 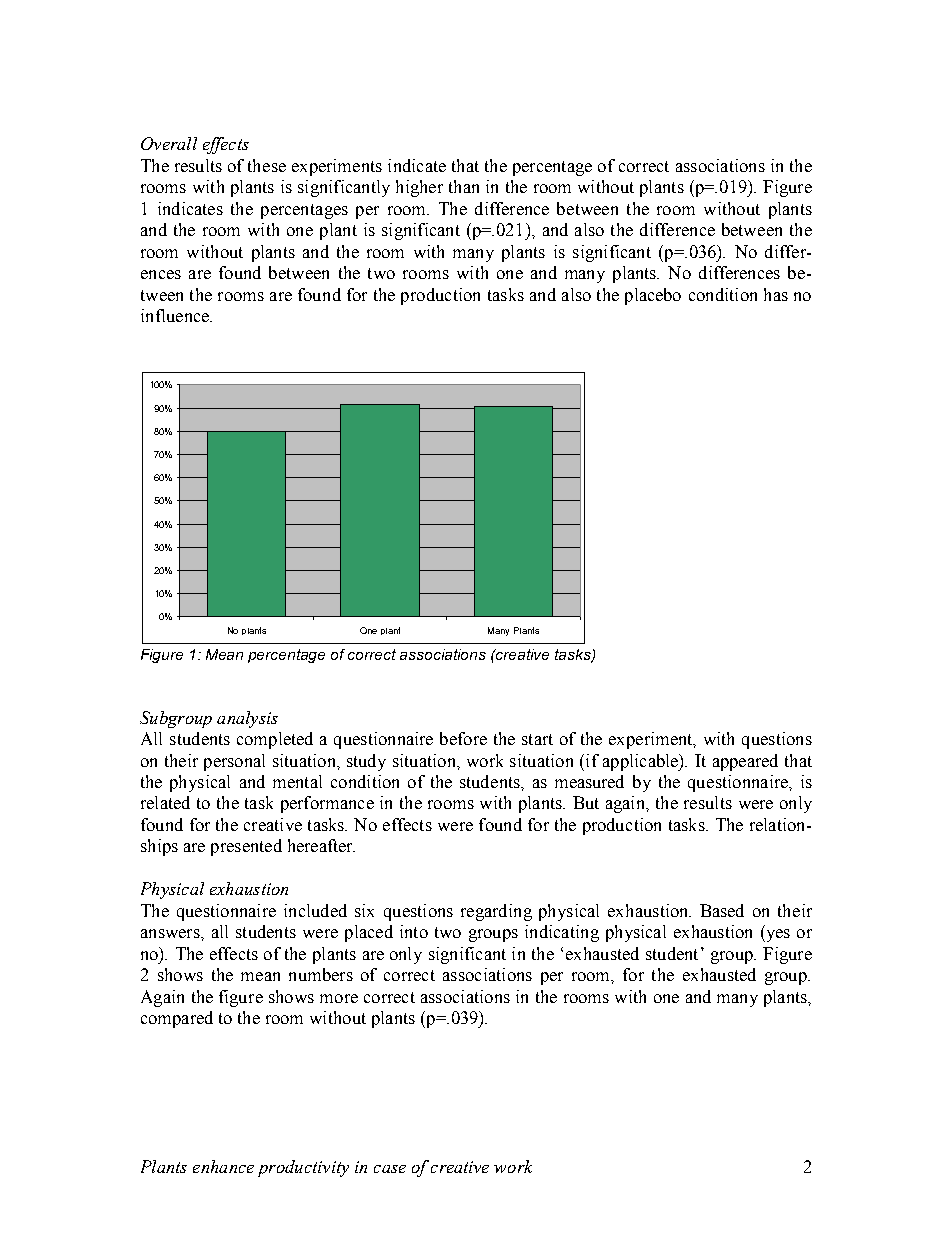 I want to click on influence, so click(x=176, y=315).
